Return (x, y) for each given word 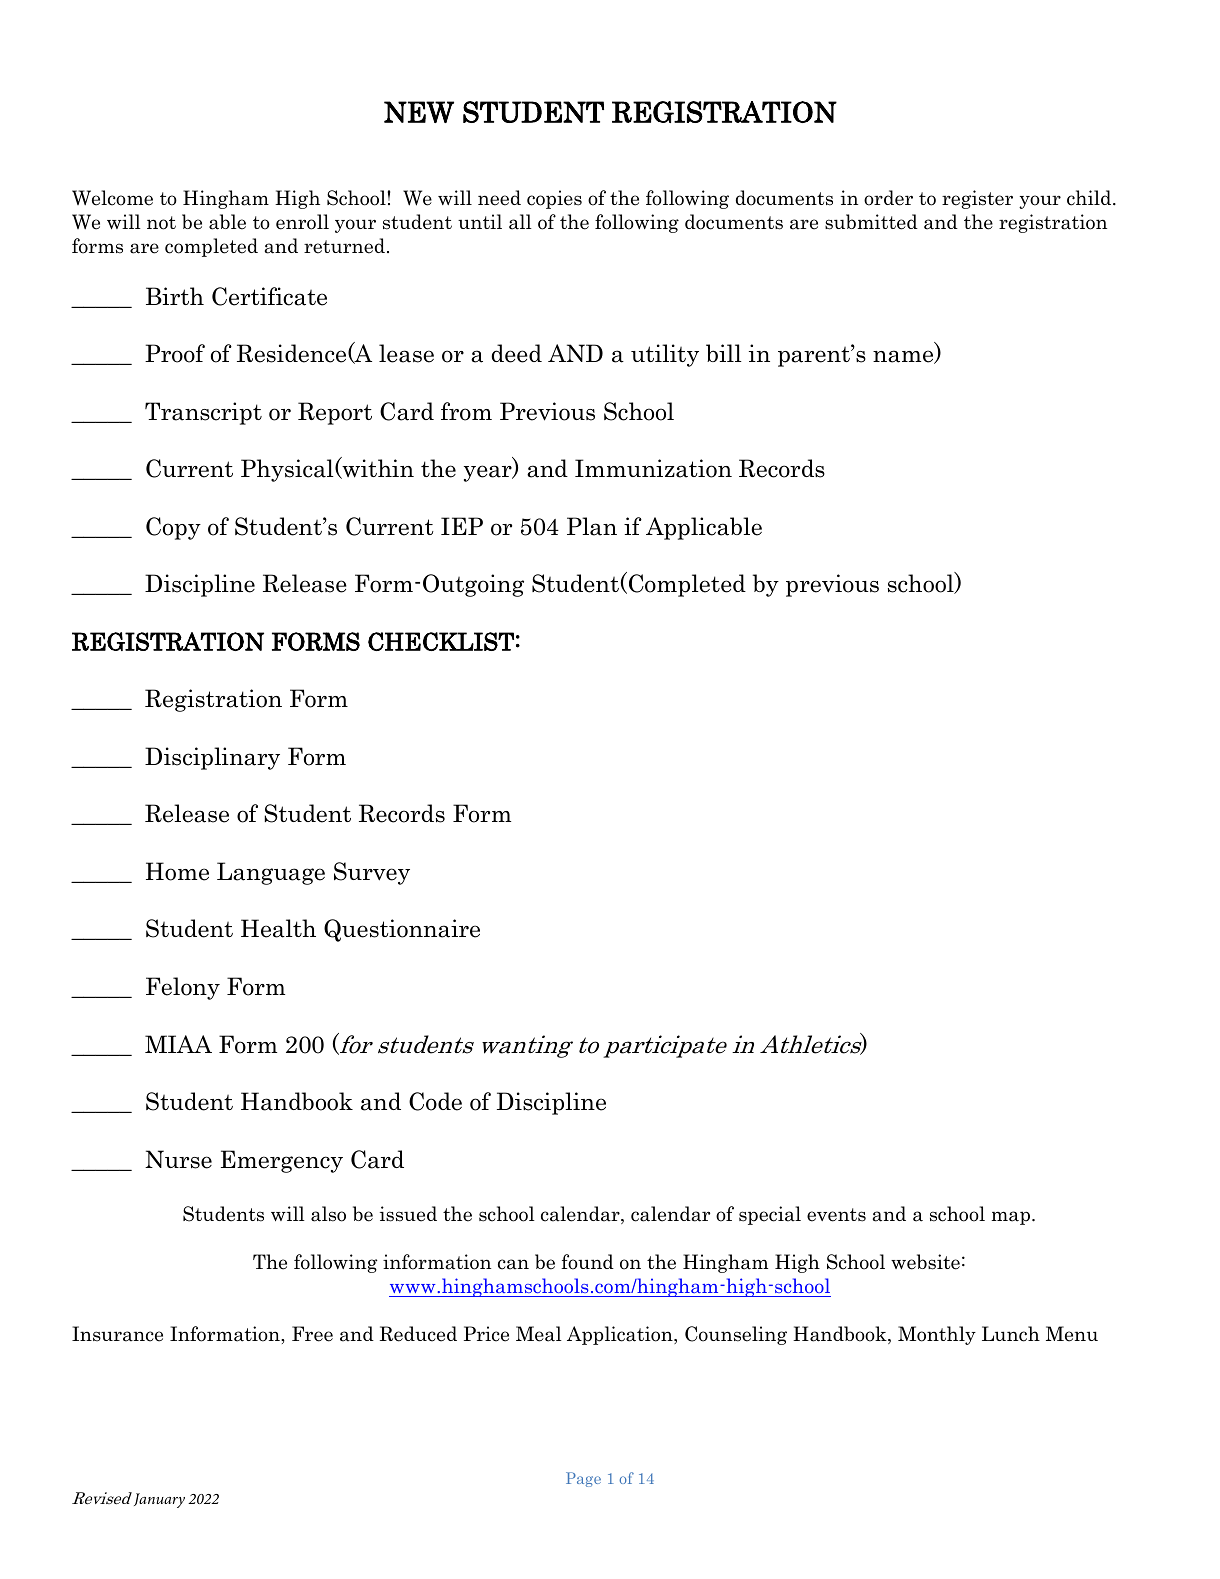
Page (583, 1479)
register (977, 199)
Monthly (937, 1335)
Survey (372, 873)
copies (554, 199)
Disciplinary (212, 758)
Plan (592, 526)
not (161, 223)
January (159, 1500)
